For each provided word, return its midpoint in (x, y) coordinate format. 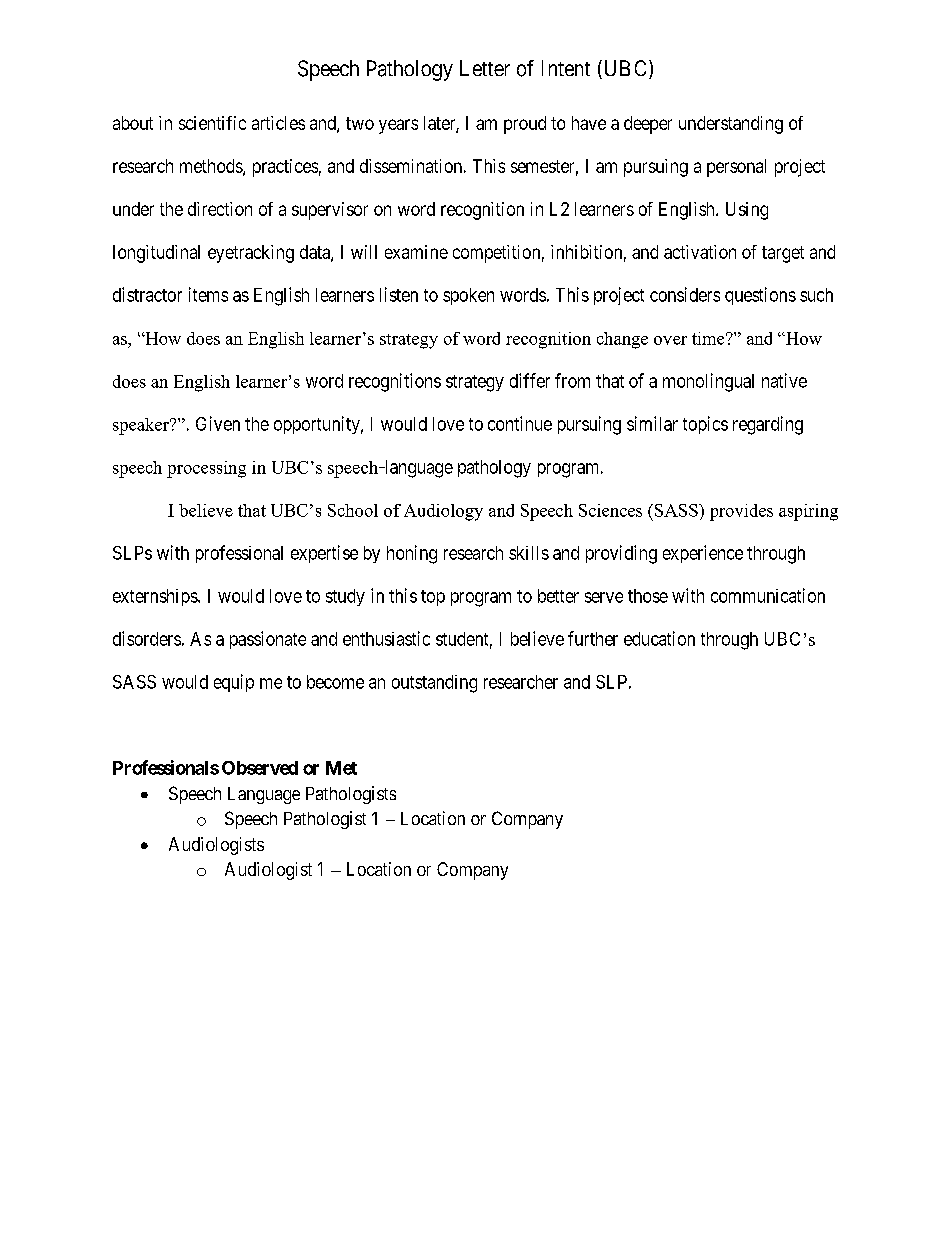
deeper (648, 125)
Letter (485, 68)
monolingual (708, 382)
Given (218, 423)
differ (530, 380)
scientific (212, 123)
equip (234, 683)
